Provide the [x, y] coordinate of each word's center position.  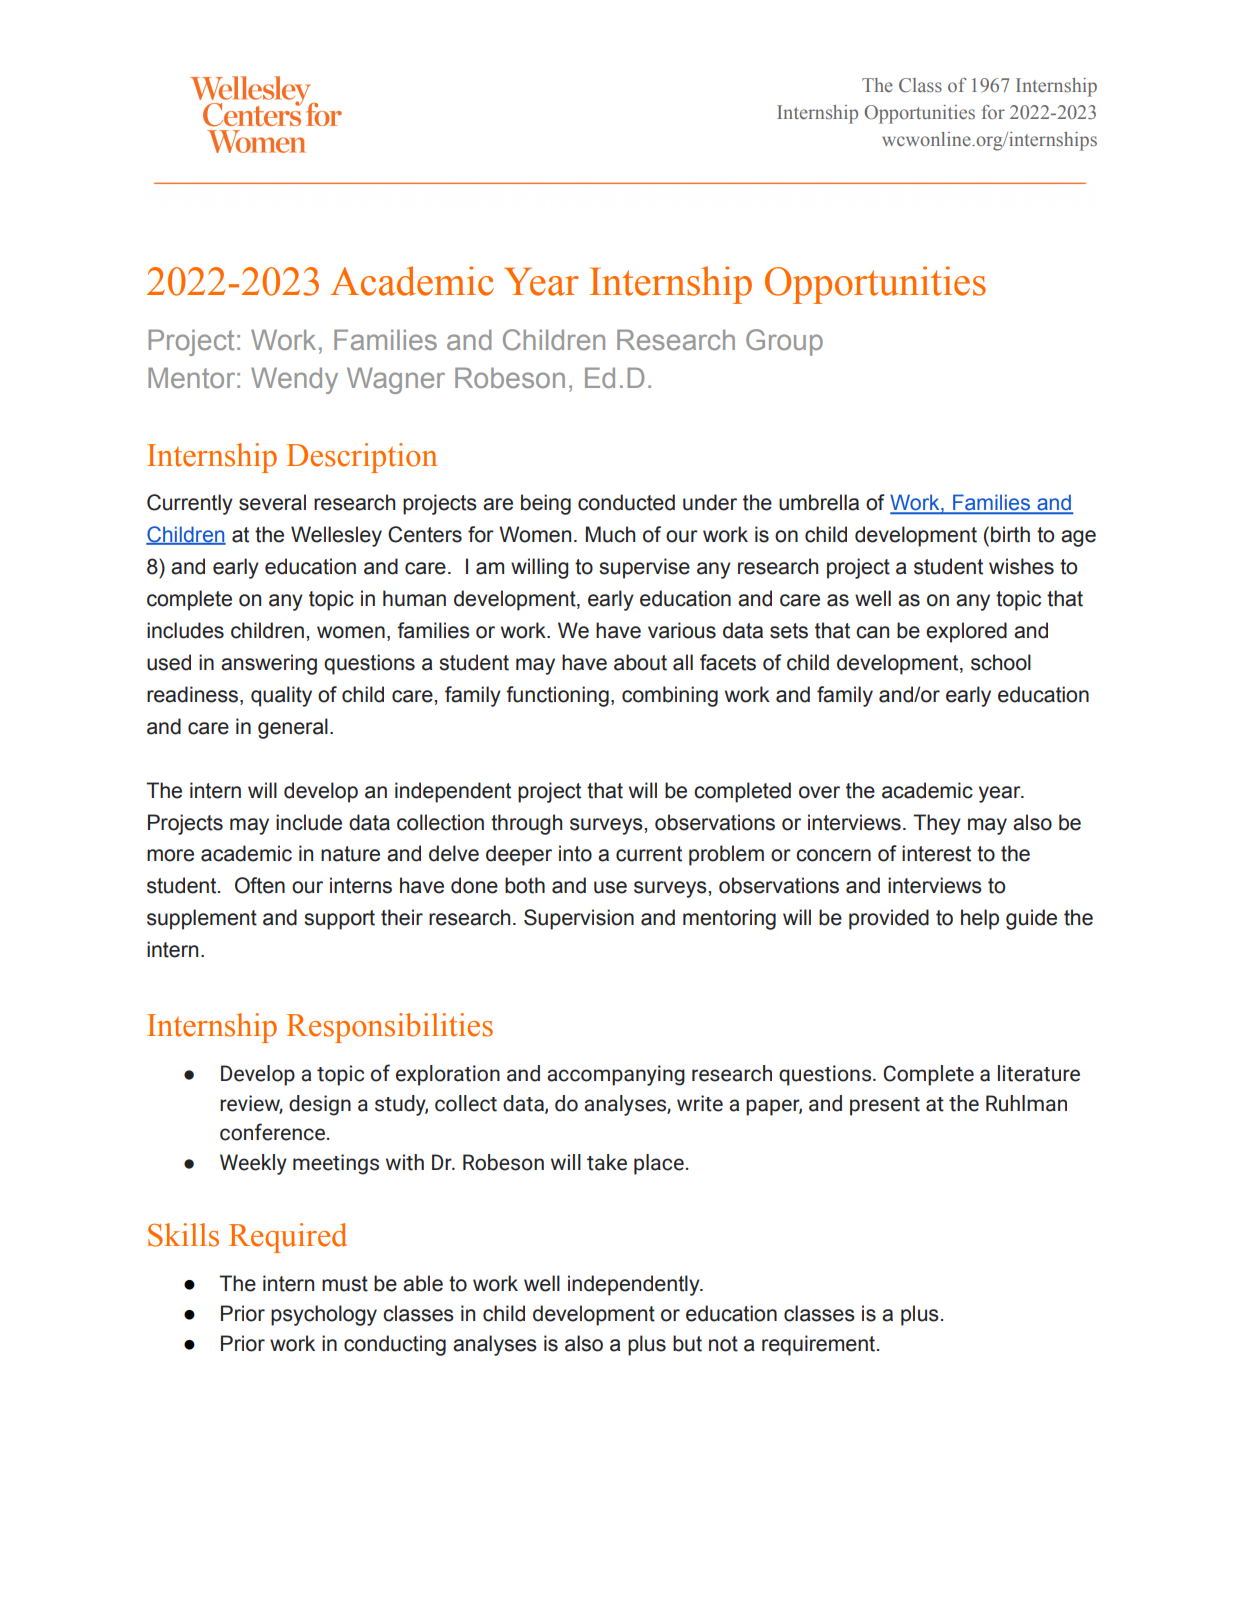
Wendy [294, 380]
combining [670, 696]
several [272, 502]
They [937, 824]
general [293, 728]
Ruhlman [1026, 1103]
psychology [324, 1315]
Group [784, 342]
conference [272, 1132]
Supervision [579, 919]
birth [1010, 534]
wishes [1021, 566]
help [980, 919]
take [607, 1162]
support [339, 920]
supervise [644, 568]
